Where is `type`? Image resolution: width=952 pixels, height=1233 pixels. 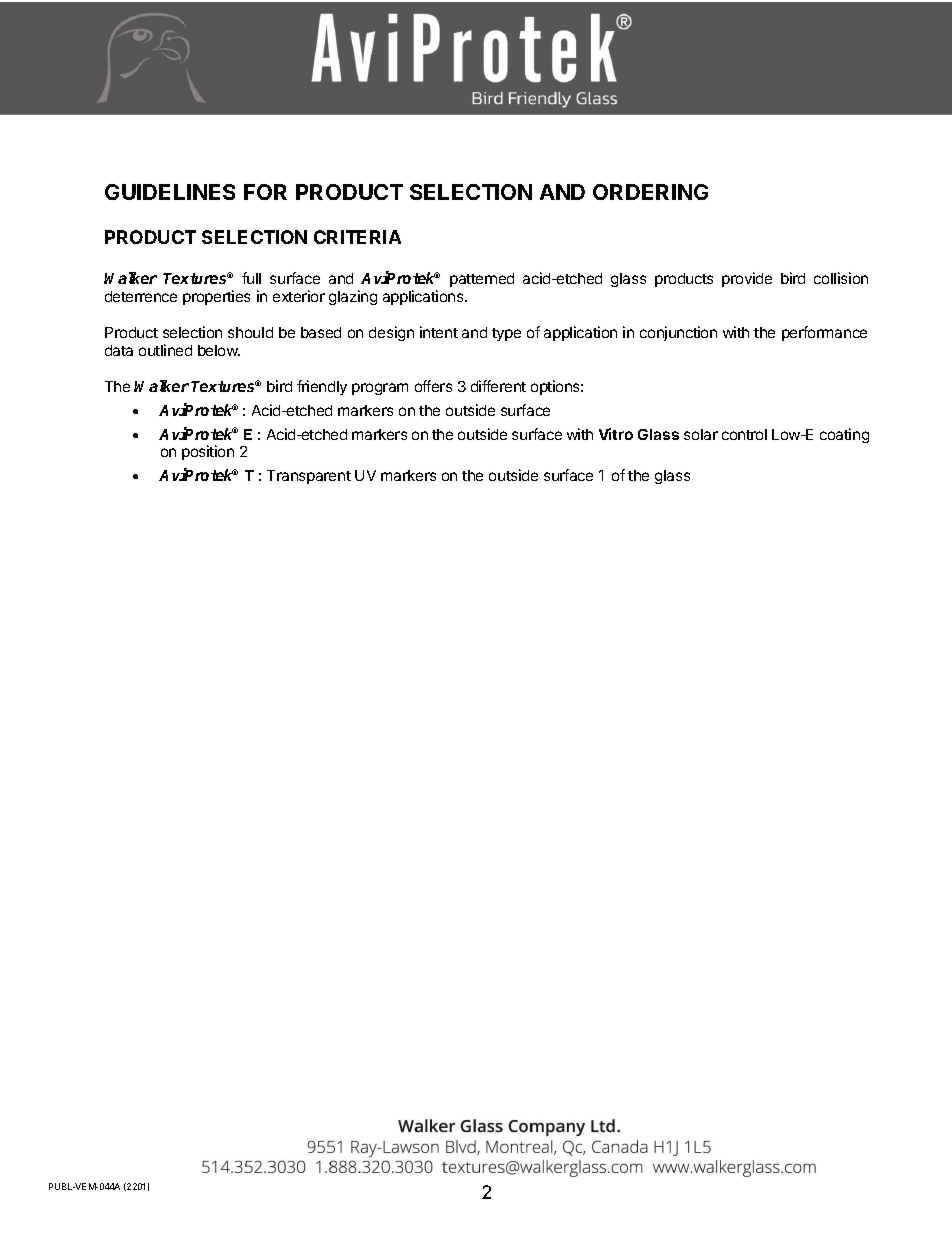 type is located at coordinates (506, 334).
